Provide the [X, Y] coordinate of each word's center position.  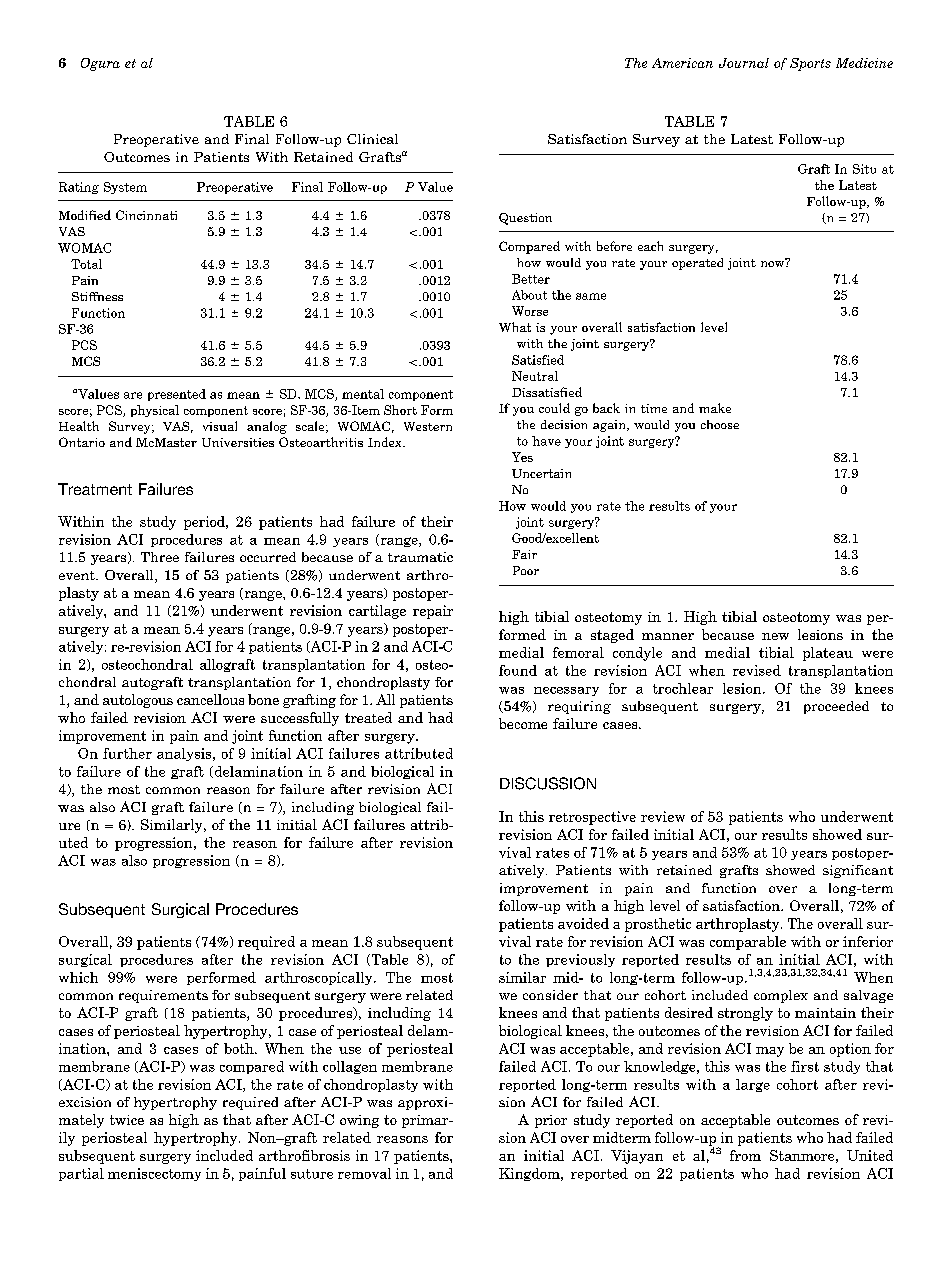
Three [160, 557]
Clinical [372, 139]
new [775, 636]
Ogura [100, 64]
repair [433, 612]
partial [81, 1174]
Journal [744, 63]
